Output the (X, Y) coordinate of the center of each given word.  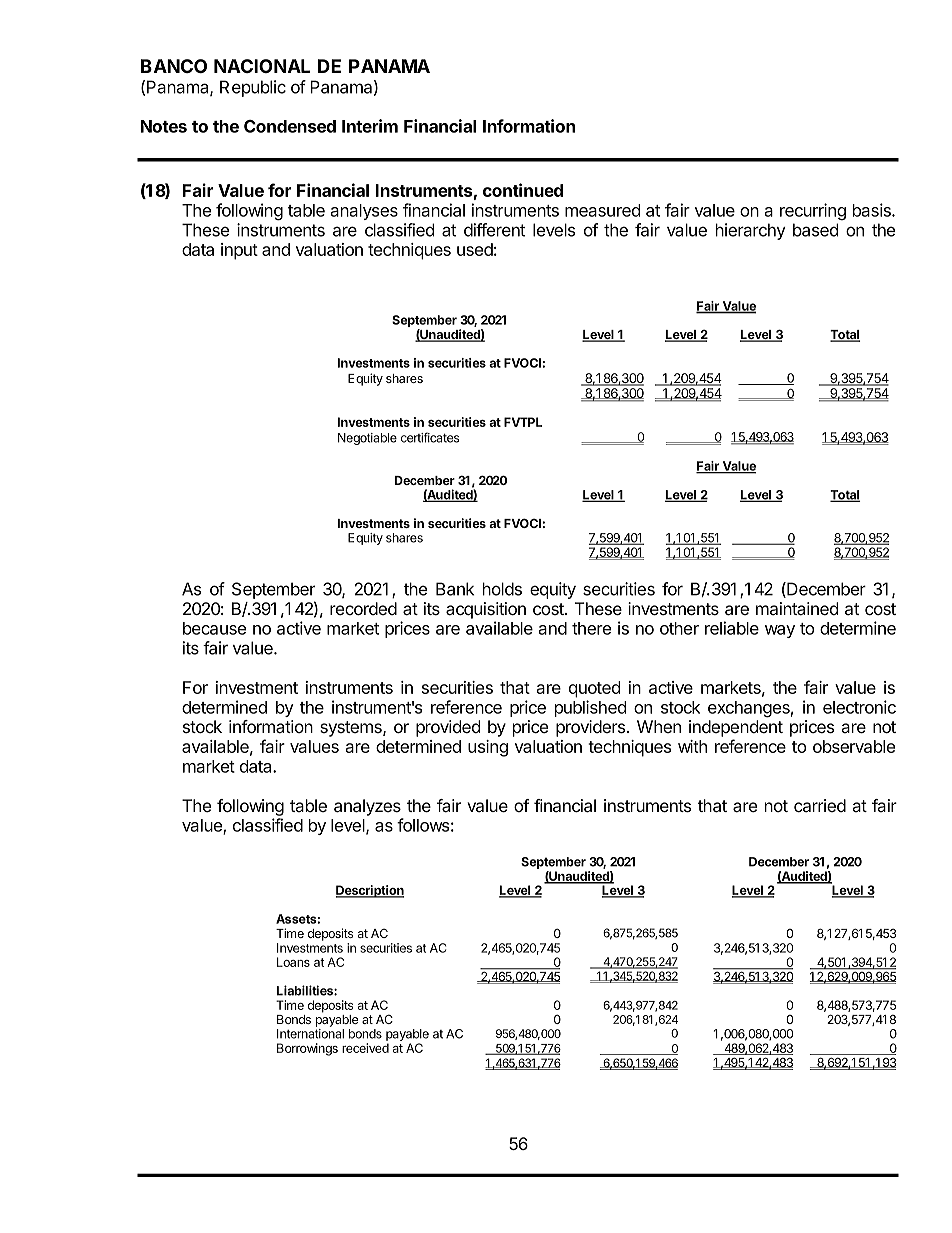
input (239, 251)
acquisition (486, 610)
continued (523, 190)
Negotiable (367, 439)
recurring (813, 211)
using (488, 748)
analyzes (367, 807)
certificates (430, 437)
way (780, 631)
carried (820, 806)
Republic (253, 88)
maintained (797, 609)
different (494, 230)
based (815, 230)
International (310, 1034)
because (214, 628)
